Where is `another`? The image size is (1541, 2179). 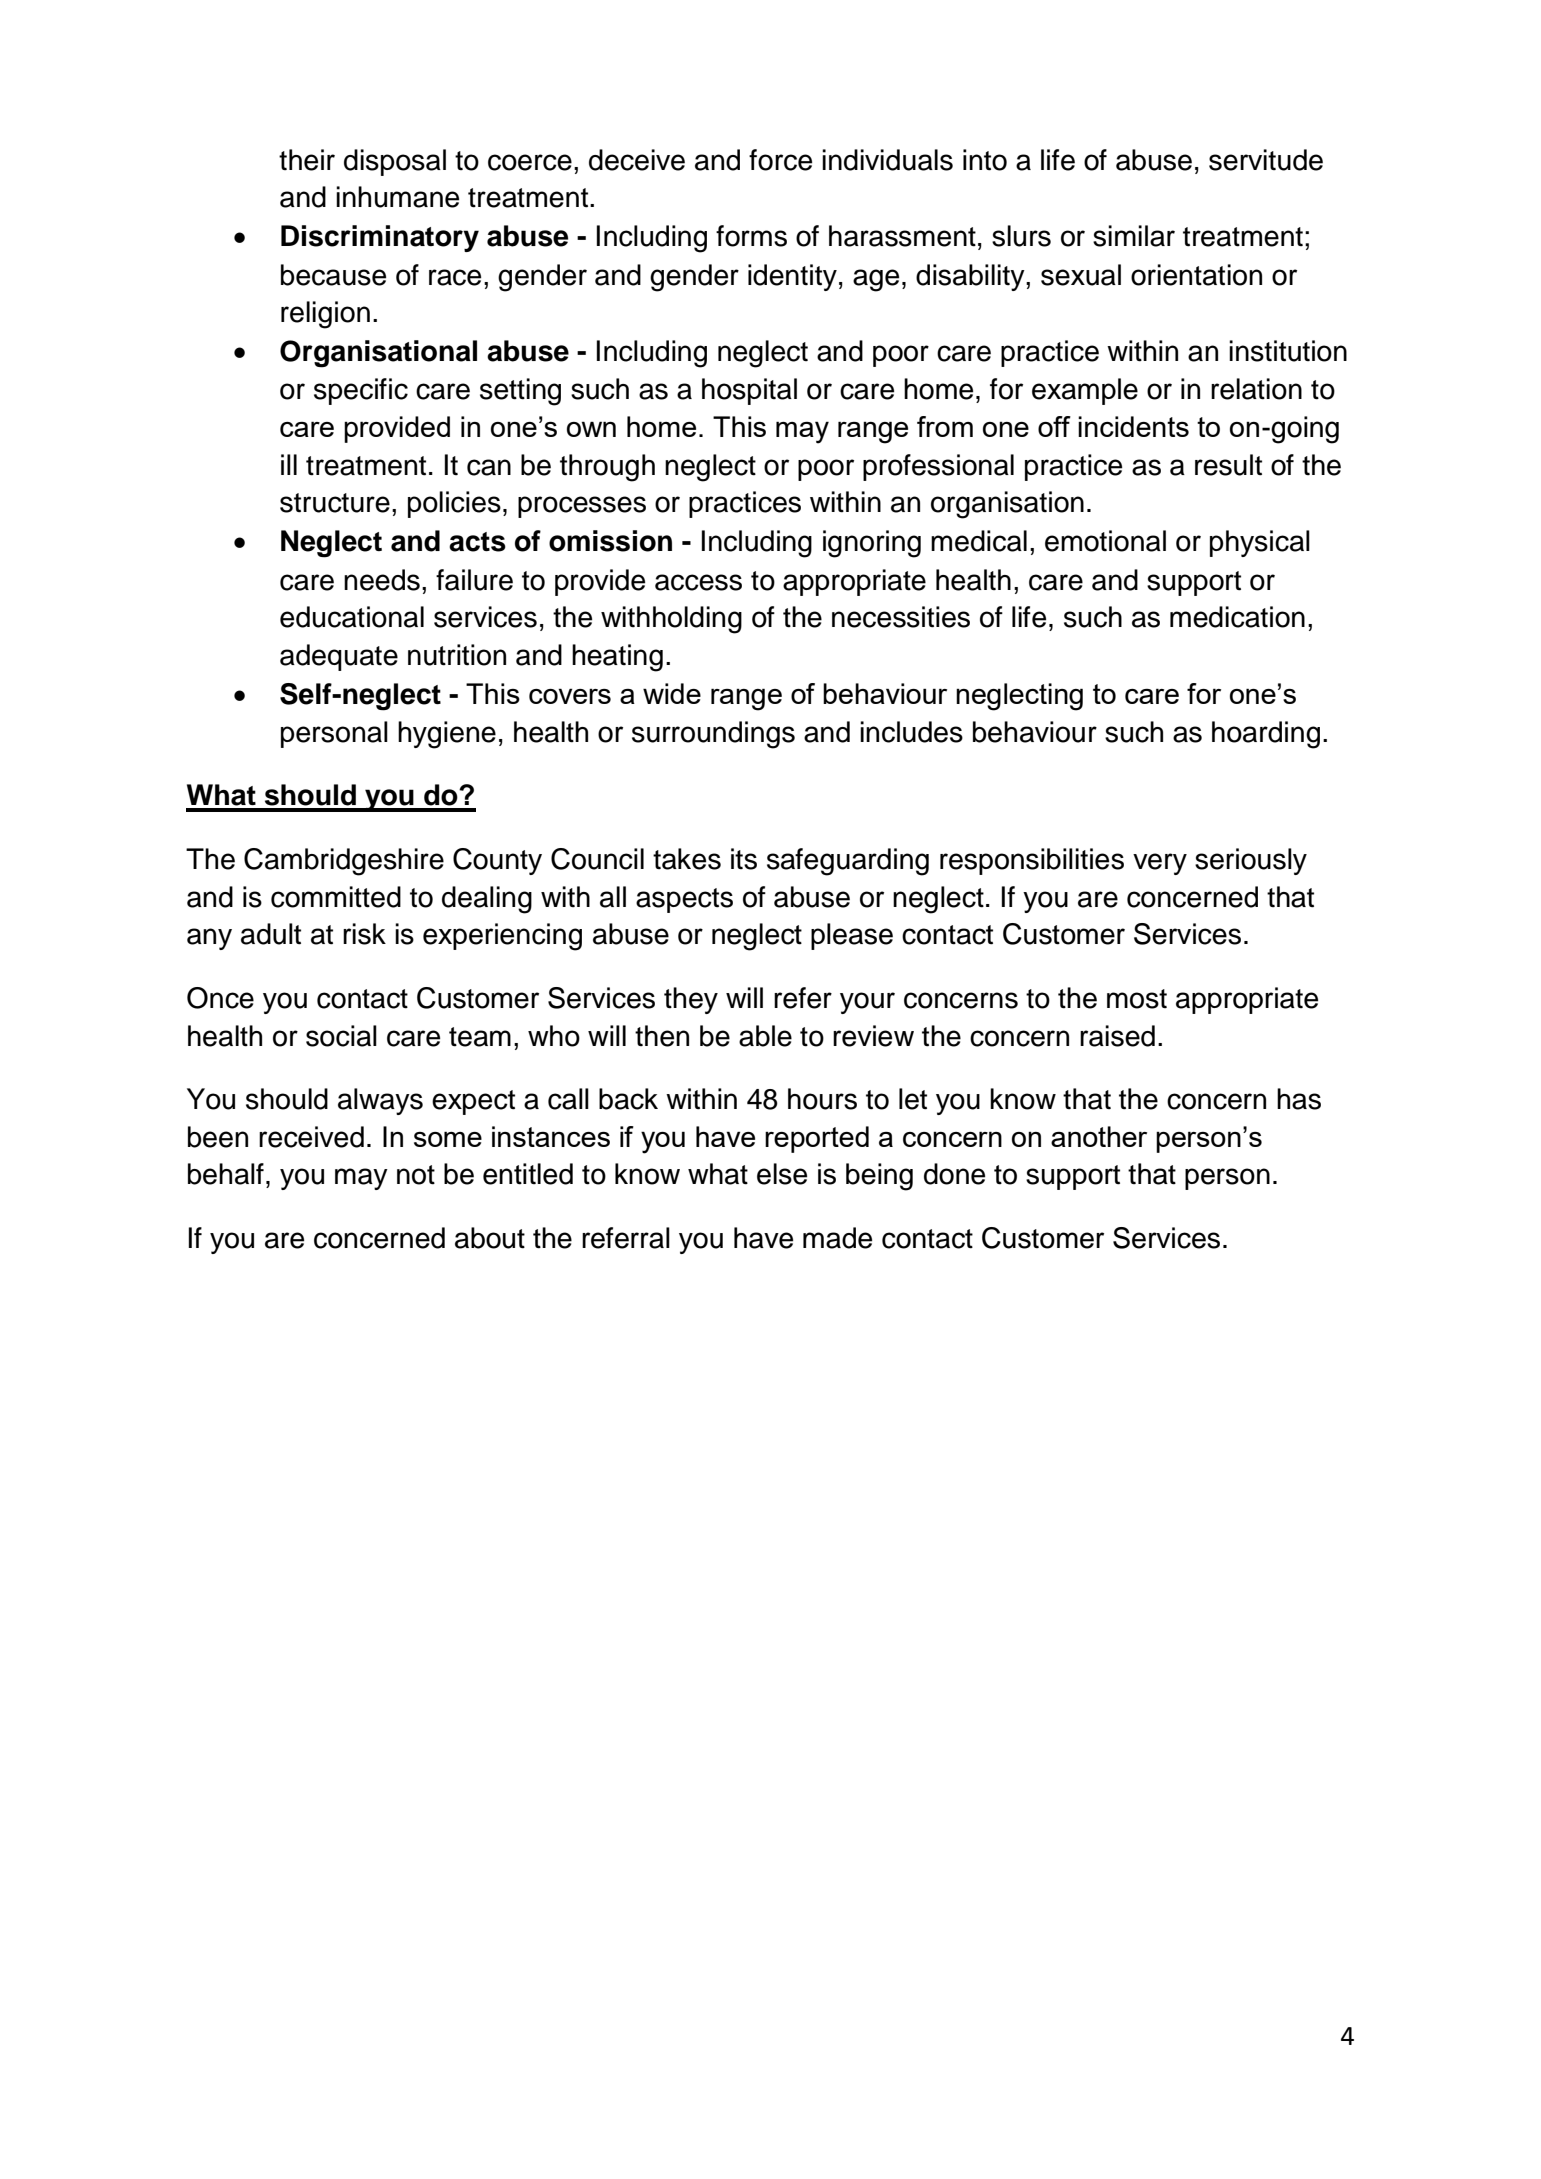 another is located at coordinates (1099, 1136).
